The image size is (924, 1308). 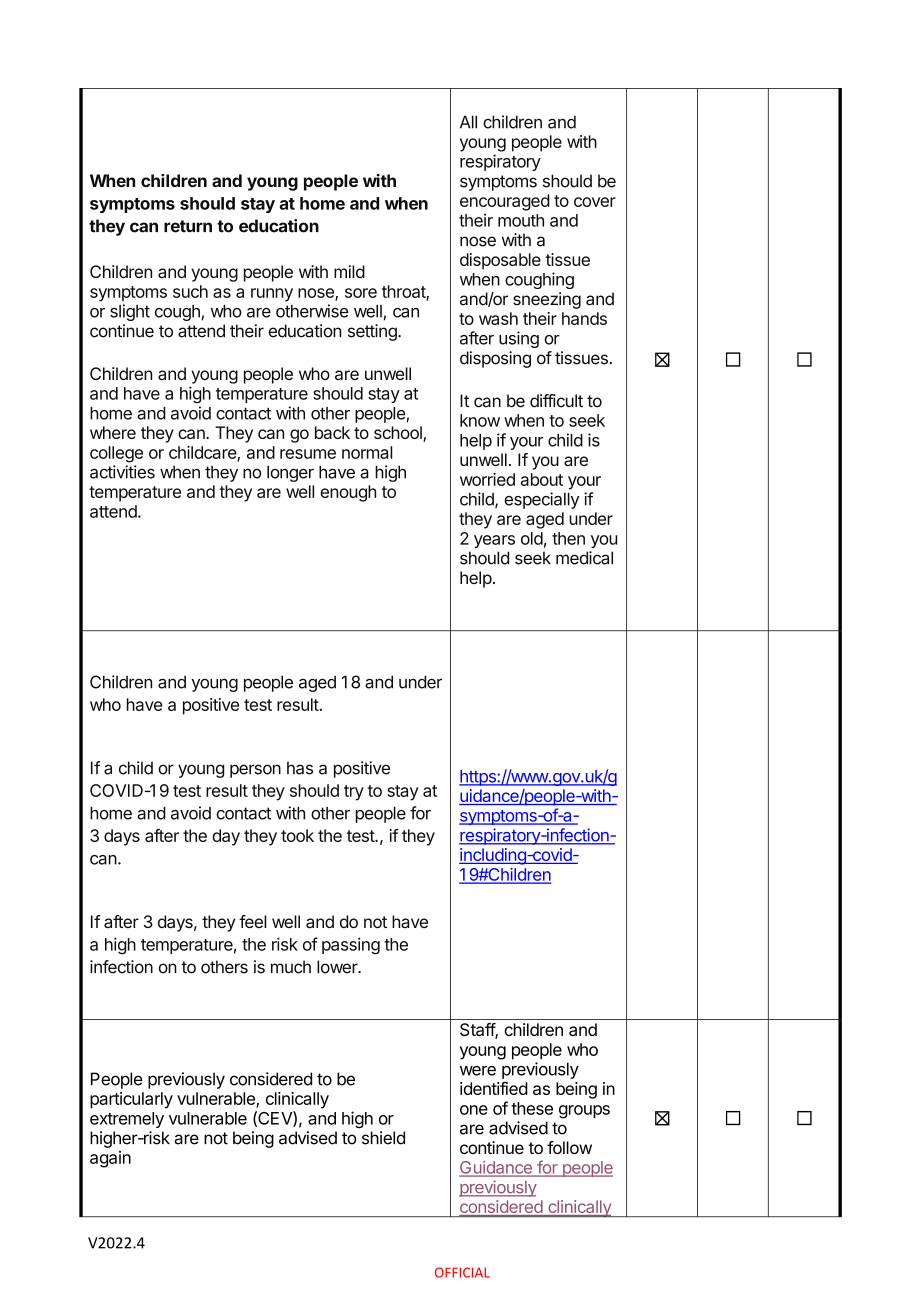 What do you see at coordinates (478, 1071) in the screenshot?
I see `were` at bounding box center [478, 1071].
